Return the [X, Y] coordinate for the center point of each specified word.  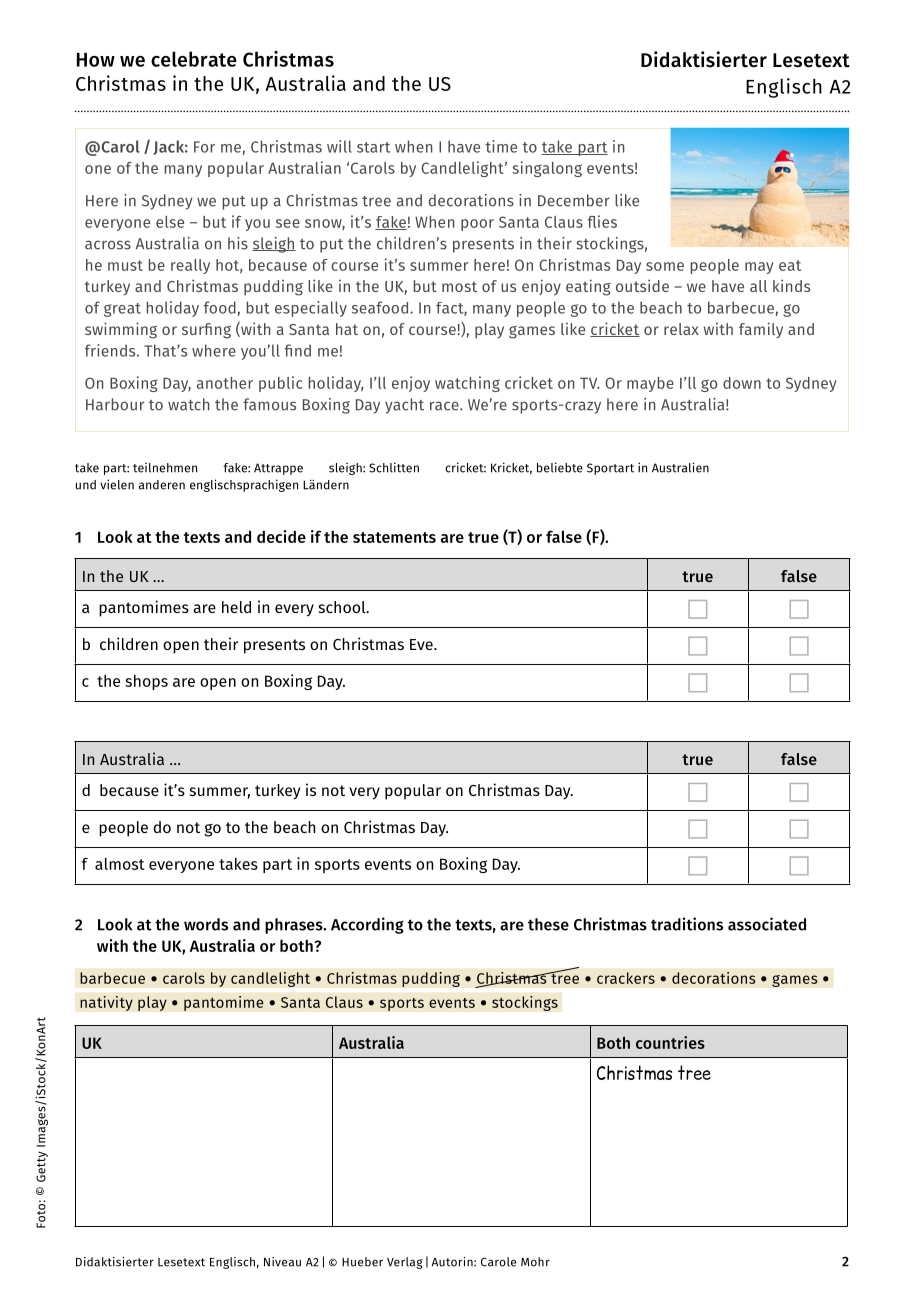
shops [146, 682]
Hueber [362, 1262]
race [445, 406]
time [501, 146]
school [343, 607]
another [225, 383]
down [742, 383]
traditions [687, 924]
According [367, 925]
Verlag [405, 1263]
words [206, 924]
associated [767, 924]
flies [602, 221]
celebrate [194, 59]
